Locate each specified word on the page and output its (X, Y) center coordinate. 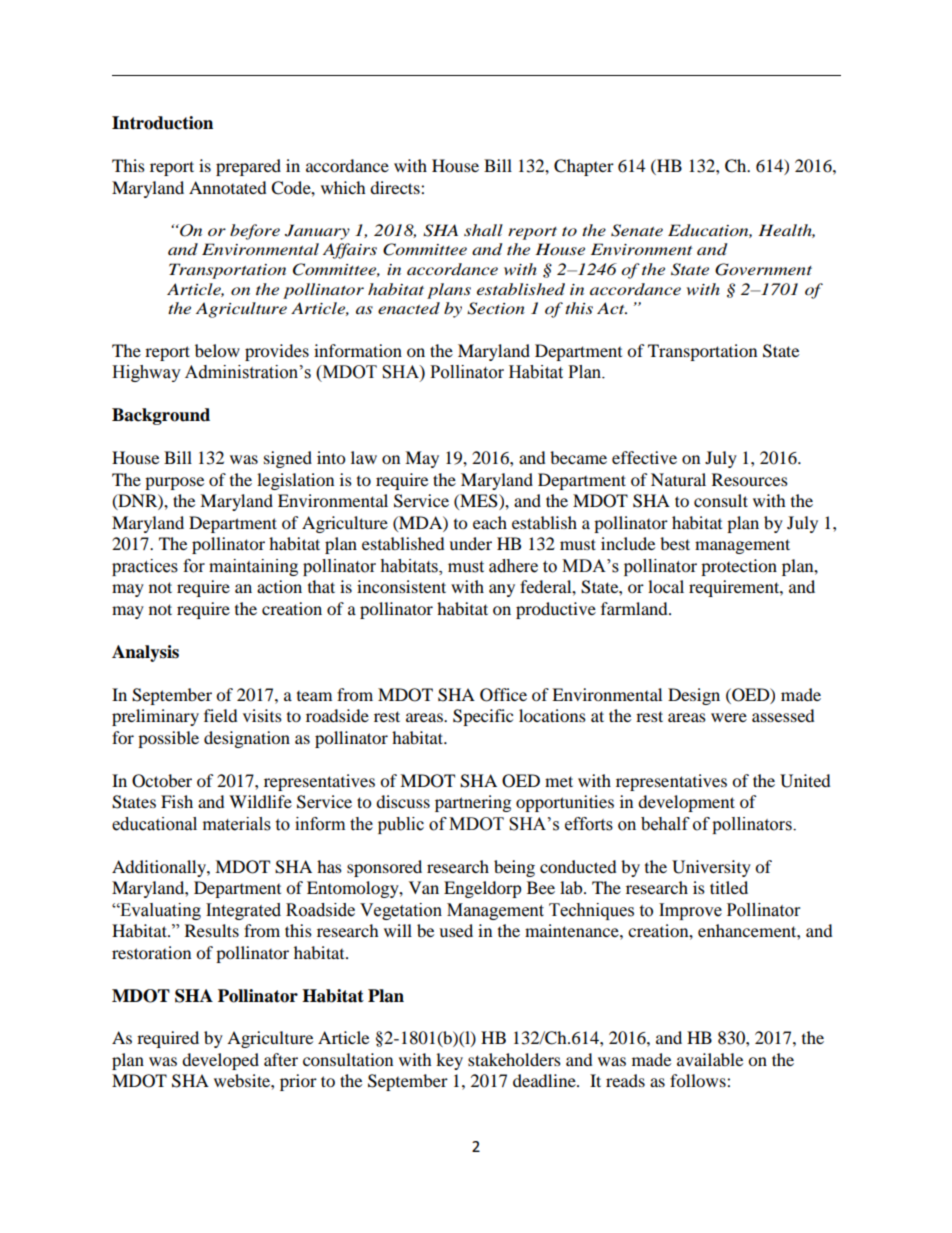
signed (288, 459)
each (490, 522)
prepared (248, 167)
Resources (750, 479)
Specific (483, 717)
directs (396, 187)
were (729, 717)
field (221, 715)
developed (220, 1061)
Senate (637, 230)
